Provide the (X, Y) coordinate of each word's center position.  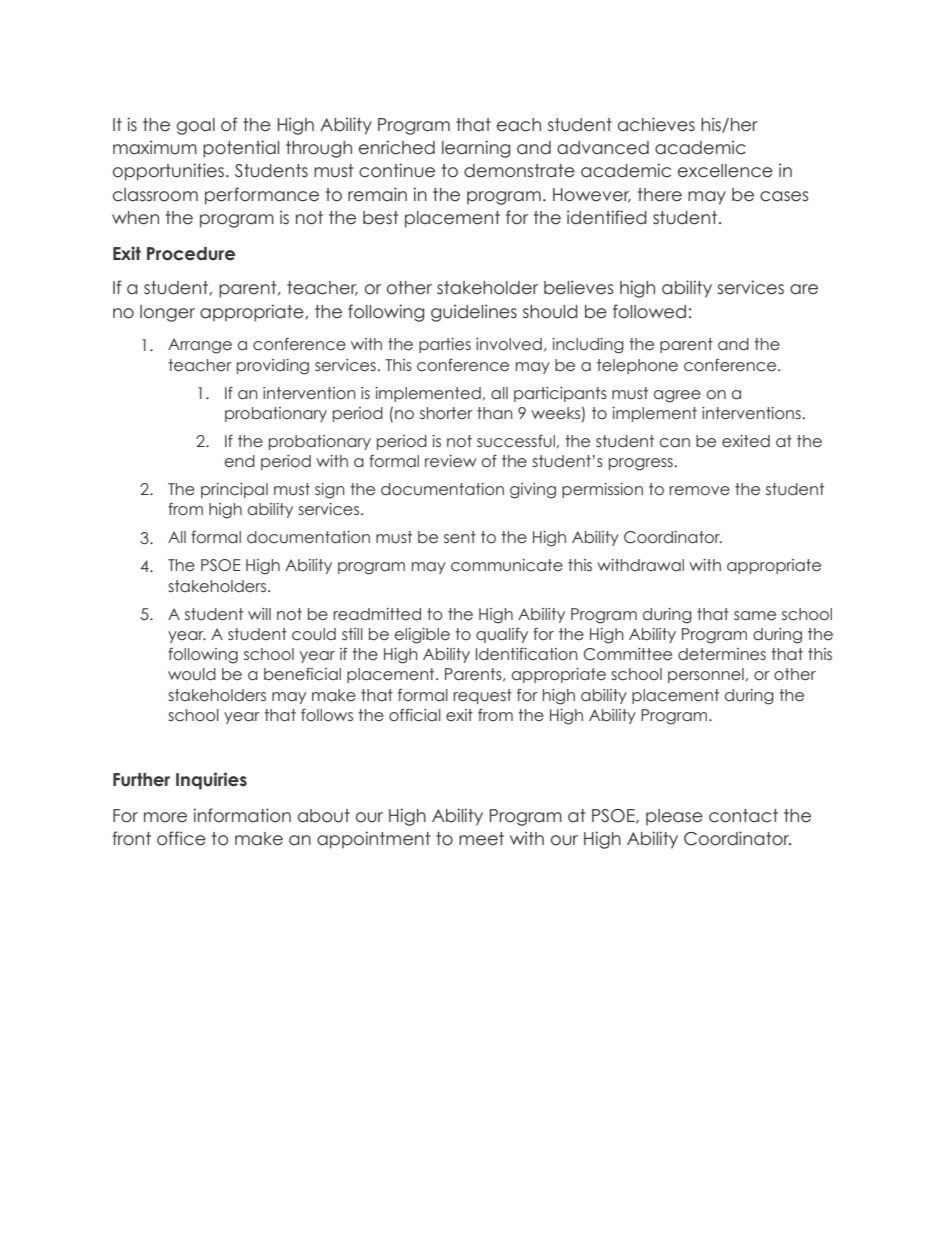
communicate (507, 565)
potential (241, 149)
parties (445, 345)
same (755, 616)
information (242, 815)
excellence (725, 171)
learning (476, 149)
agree (677, 396)
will (259, 614)
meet (481, 839)
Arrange (200, 346)
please (674, 817)
